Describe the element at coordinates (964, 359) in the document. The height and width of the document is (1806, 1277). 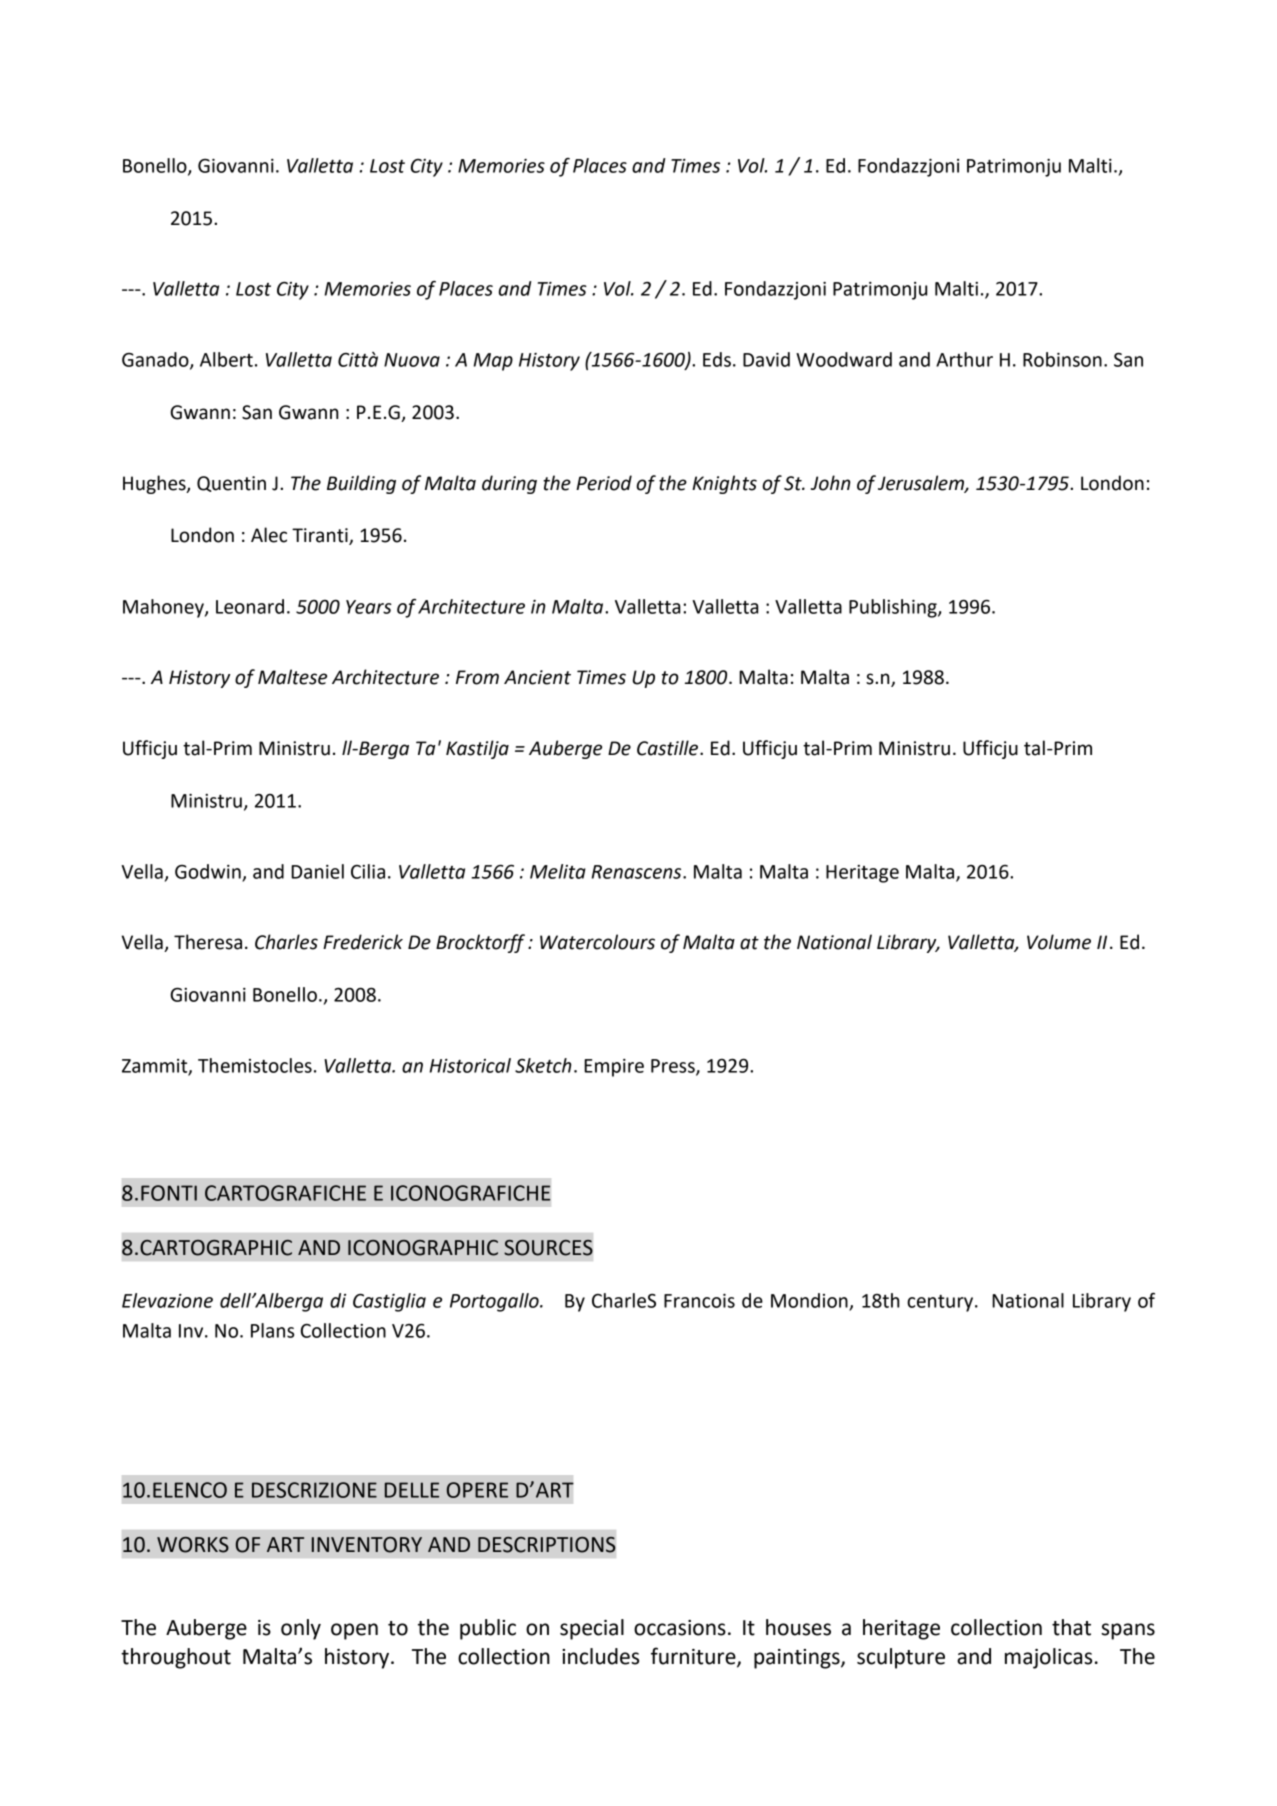
I see `Arthur` at that location.
